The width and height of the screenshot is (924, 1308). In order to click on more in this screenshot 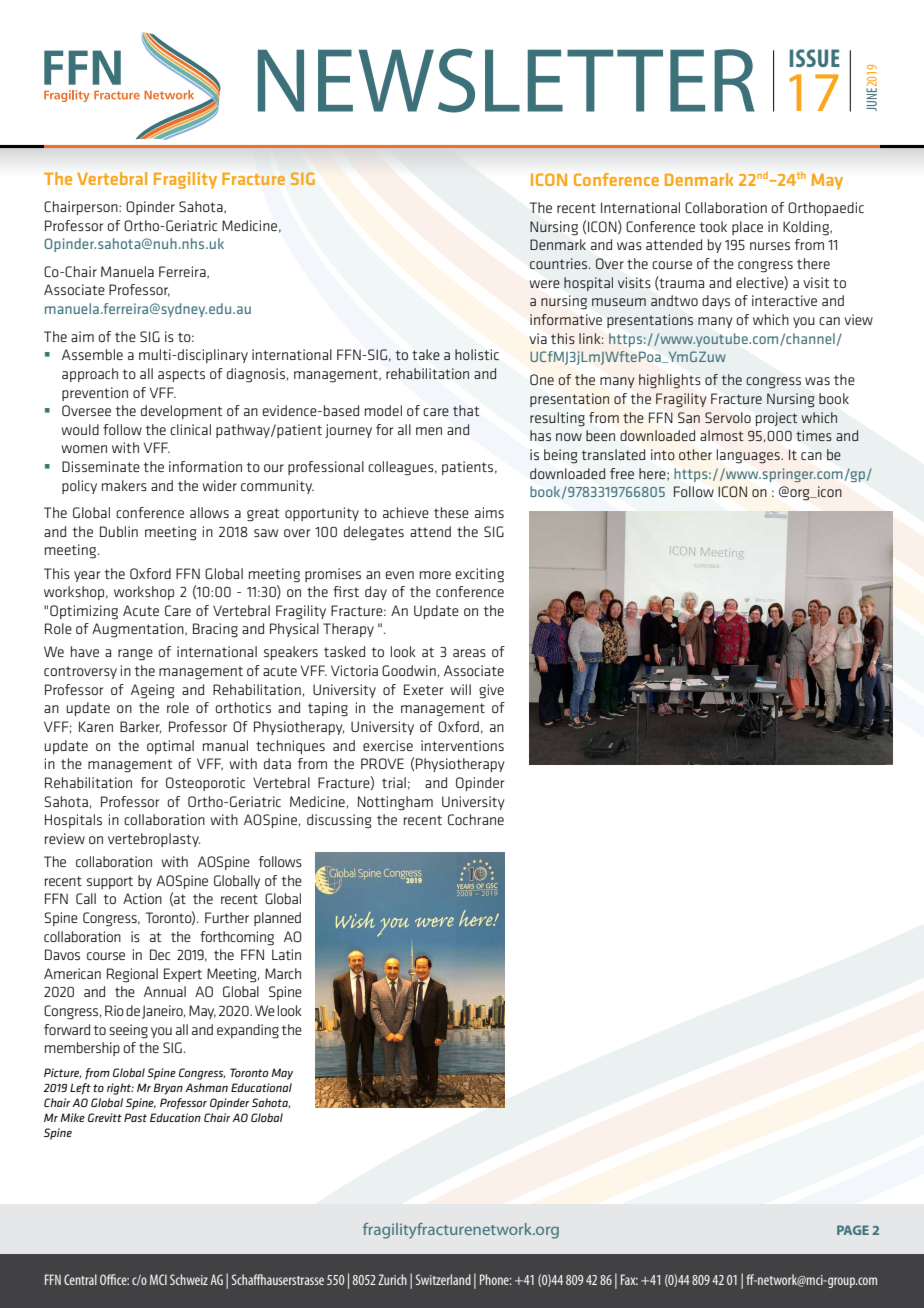, I will do `click(435, 575)`.
